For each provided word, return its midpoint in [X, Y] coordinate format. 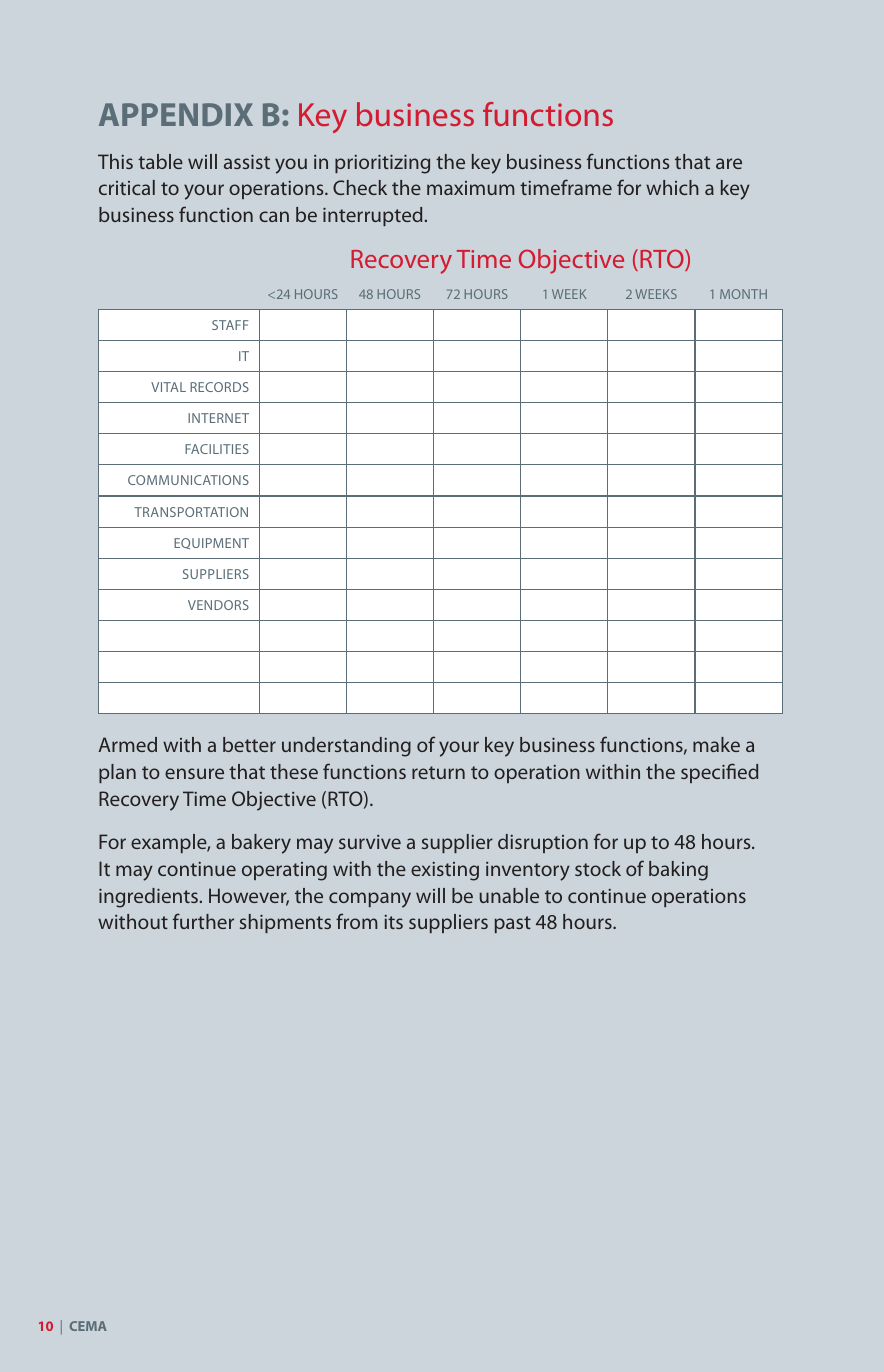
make [716, 744]
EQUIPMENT [211, 543]
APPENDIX [176, 114]
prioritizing [382, 164]
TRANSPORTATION [191, 512]
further [203, 921]
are [729, 163]
